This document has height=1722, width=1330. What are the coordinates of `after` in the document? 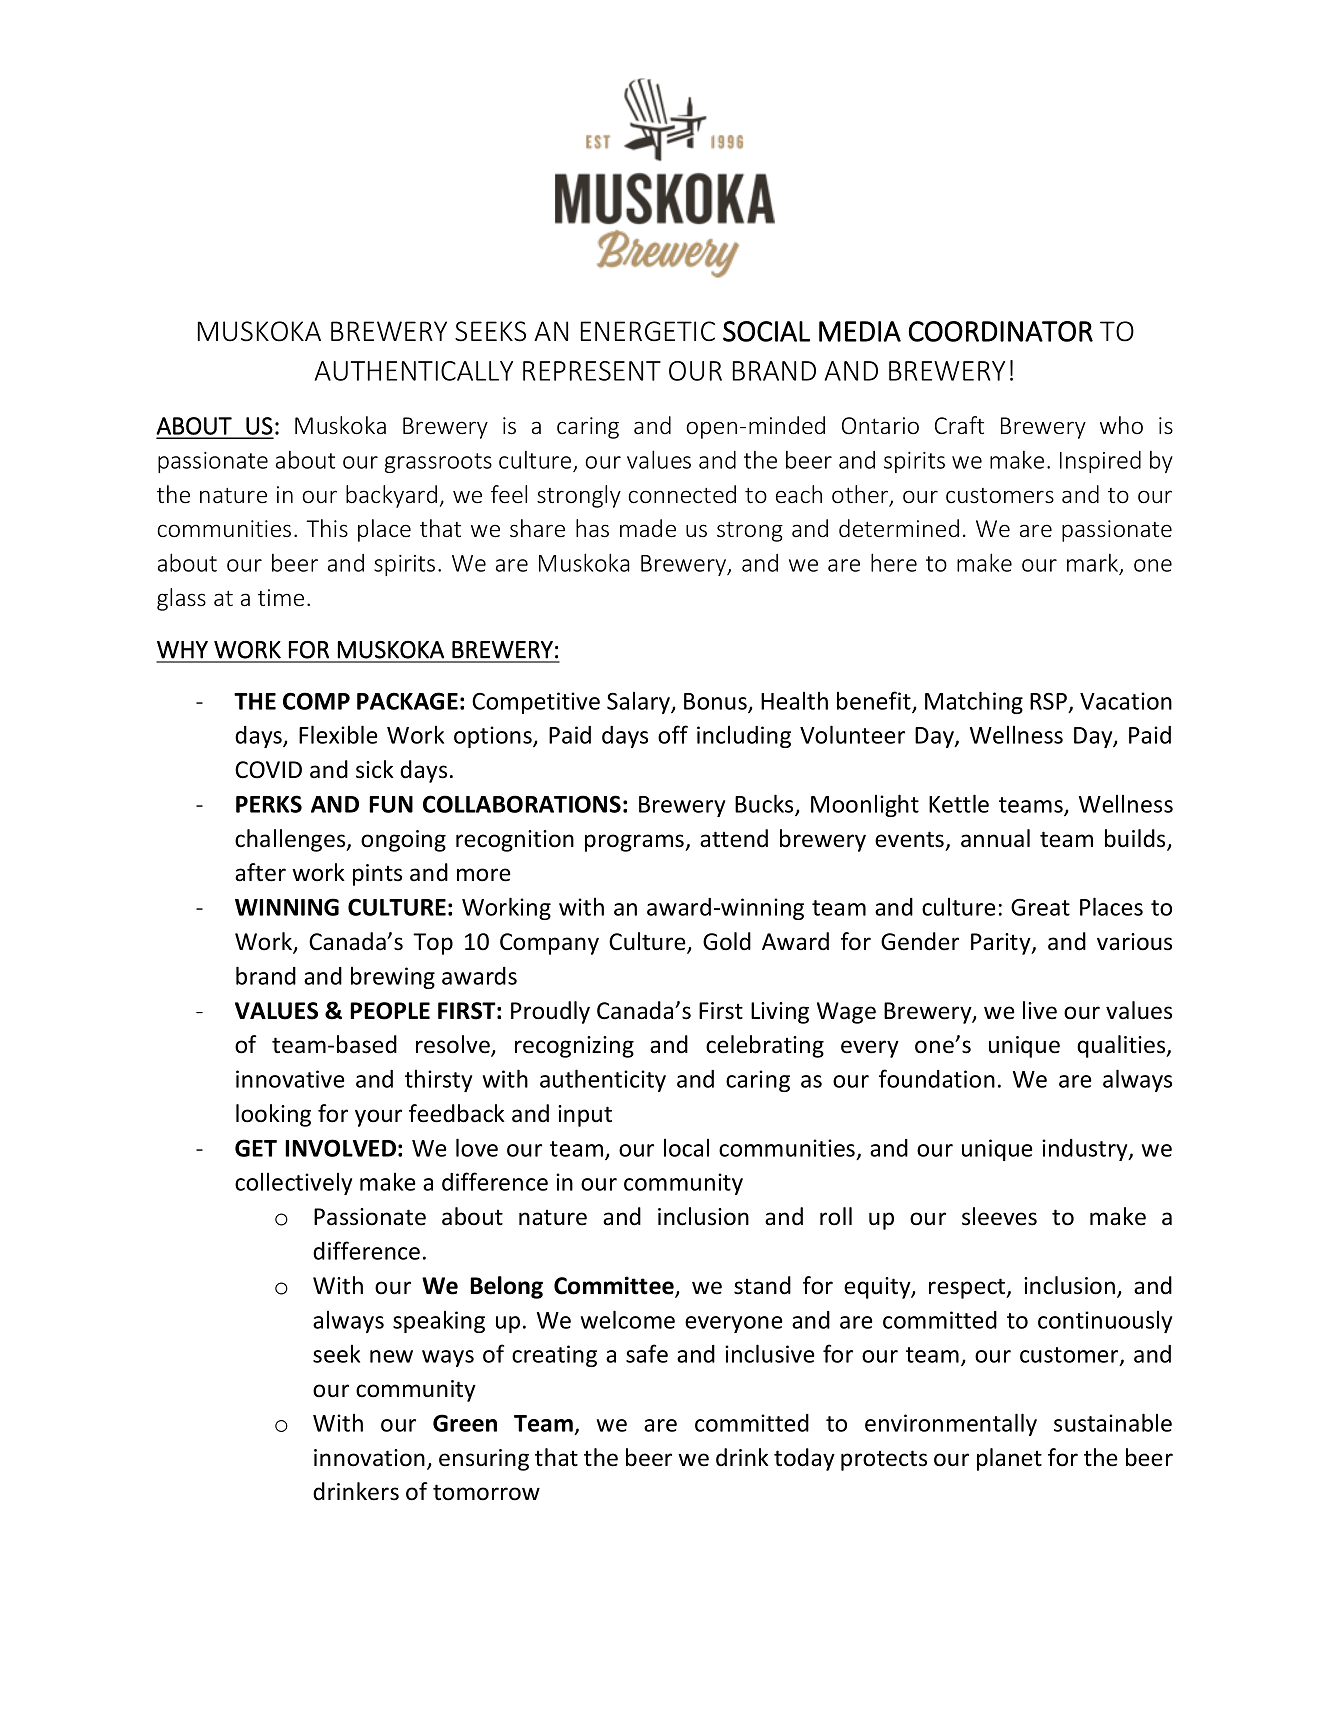 It's located at (260, 872).
